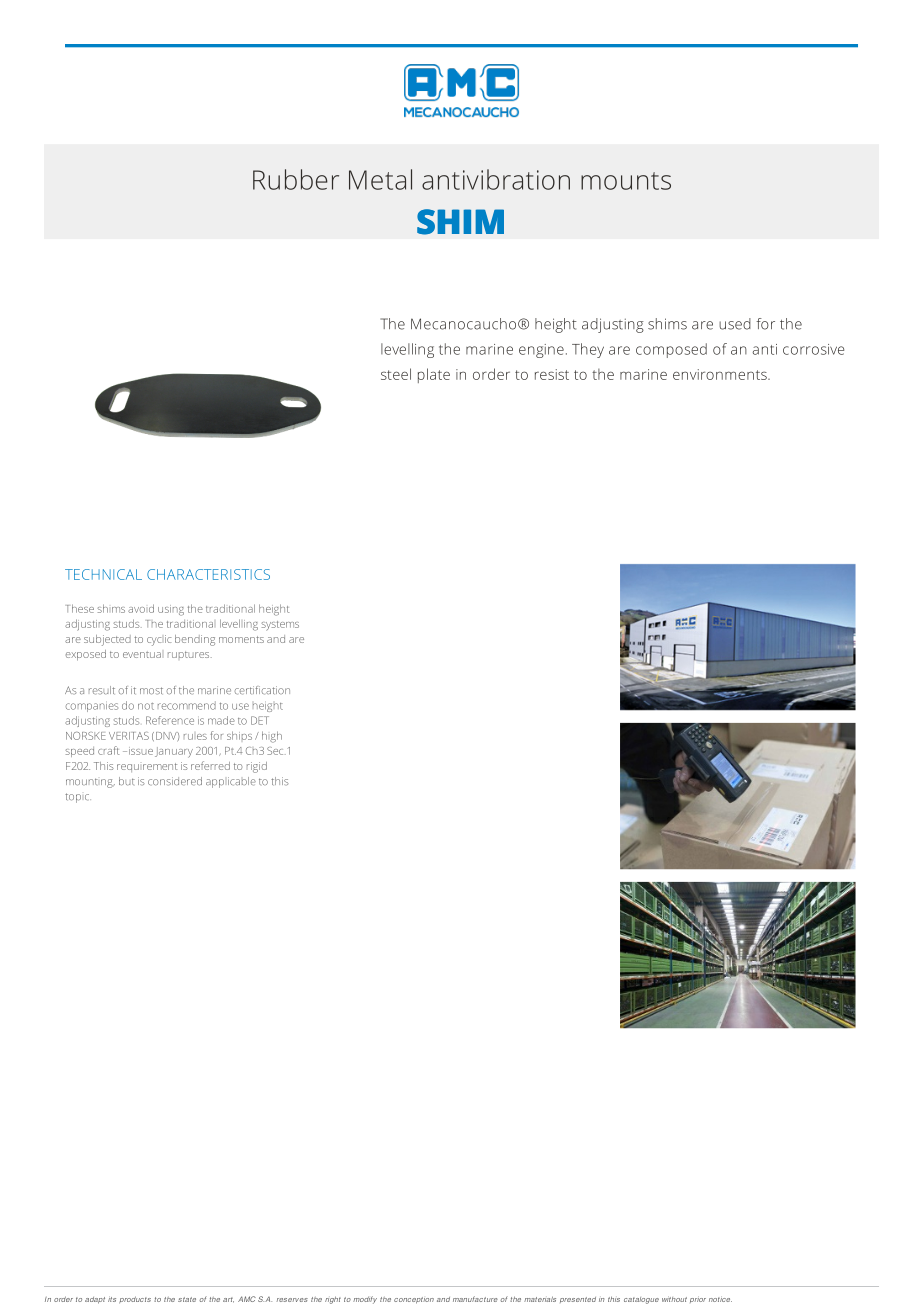  I want to click on environments, so click(721, 374).
